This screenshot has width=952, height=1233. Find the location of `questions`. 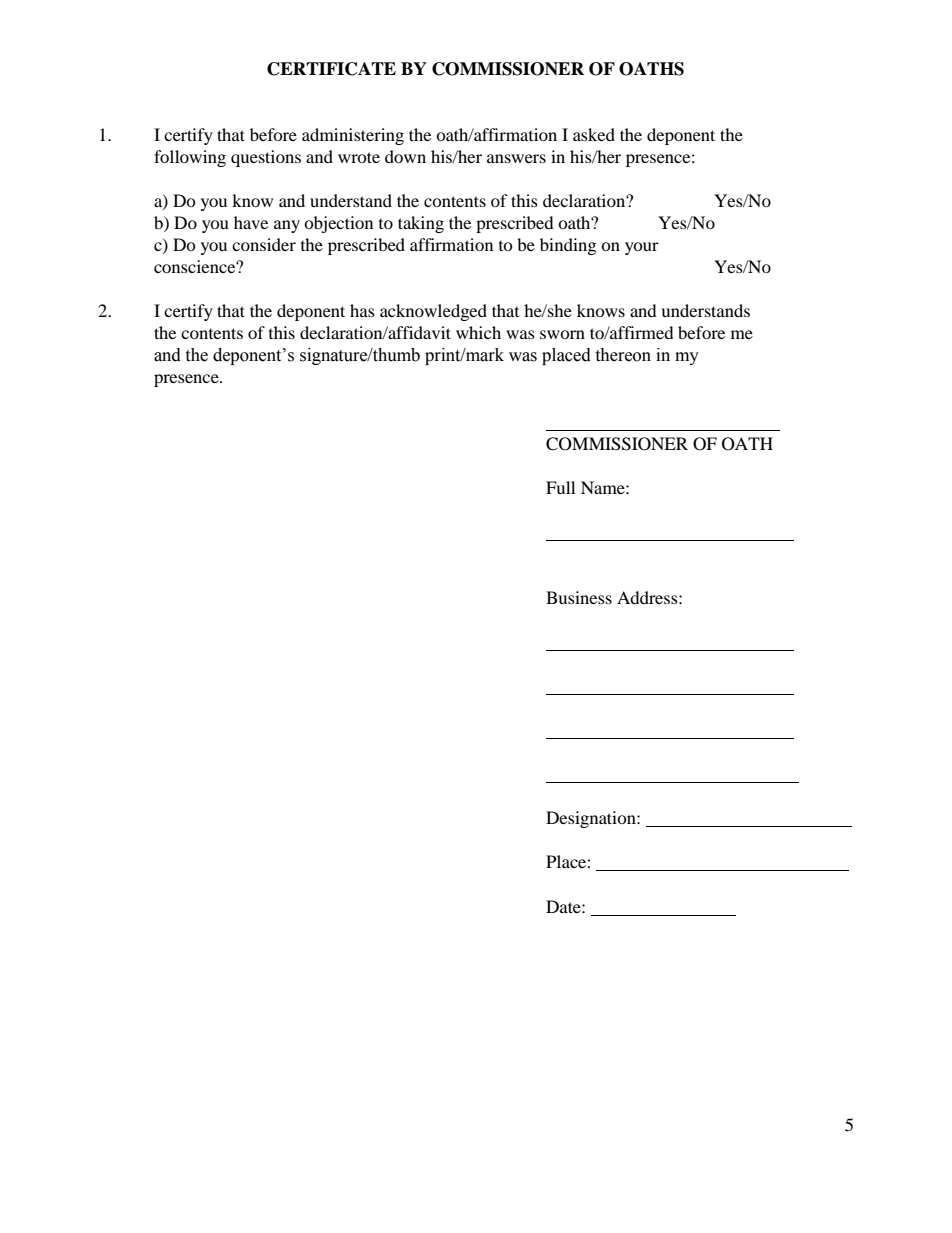

questions is located at coordinates (266, 158).
